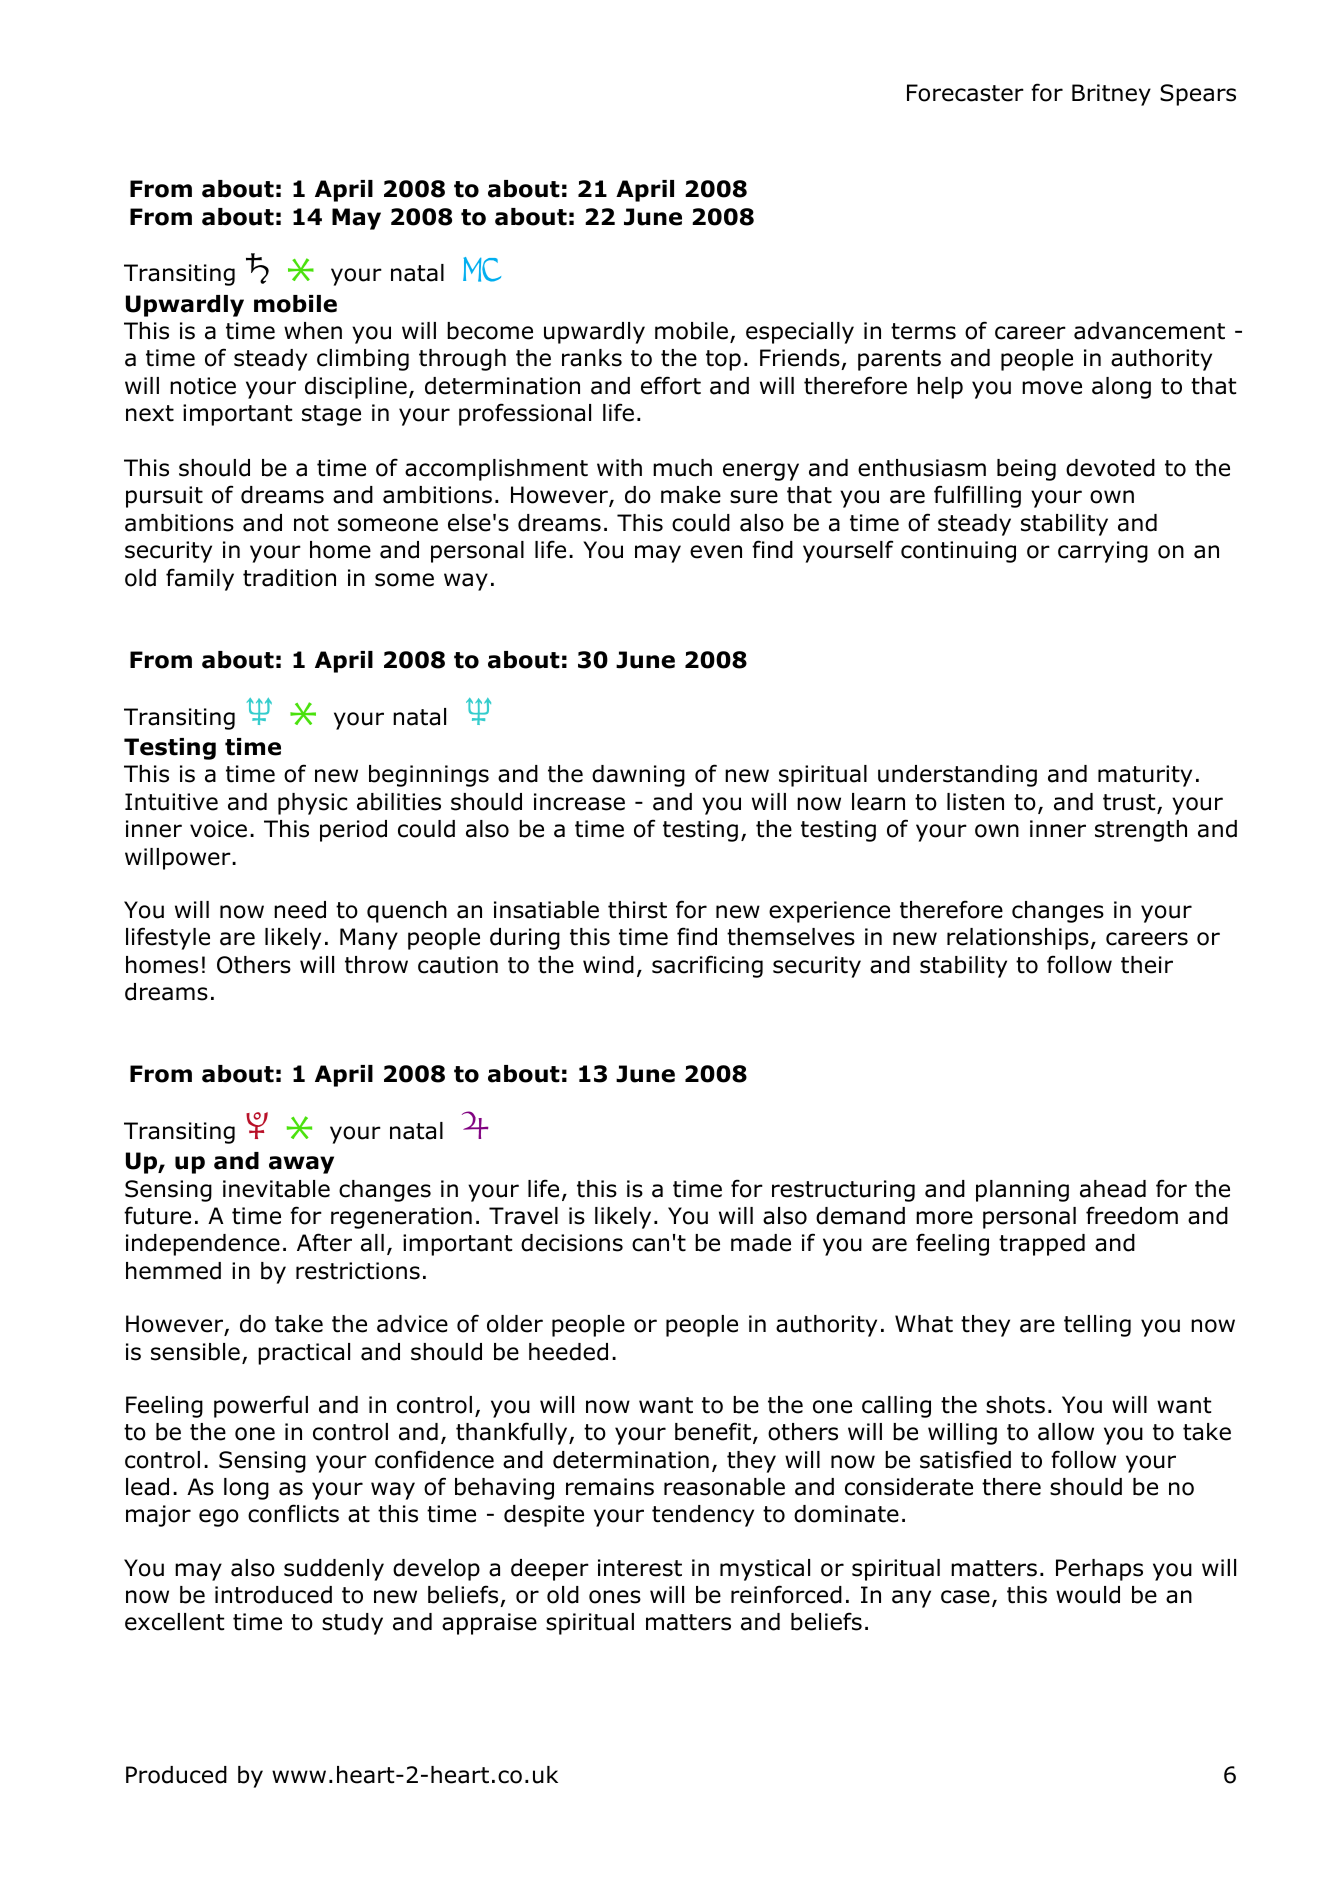 The image size is (1342, 1897). I want to click on Produced, so click(176, 1775).
